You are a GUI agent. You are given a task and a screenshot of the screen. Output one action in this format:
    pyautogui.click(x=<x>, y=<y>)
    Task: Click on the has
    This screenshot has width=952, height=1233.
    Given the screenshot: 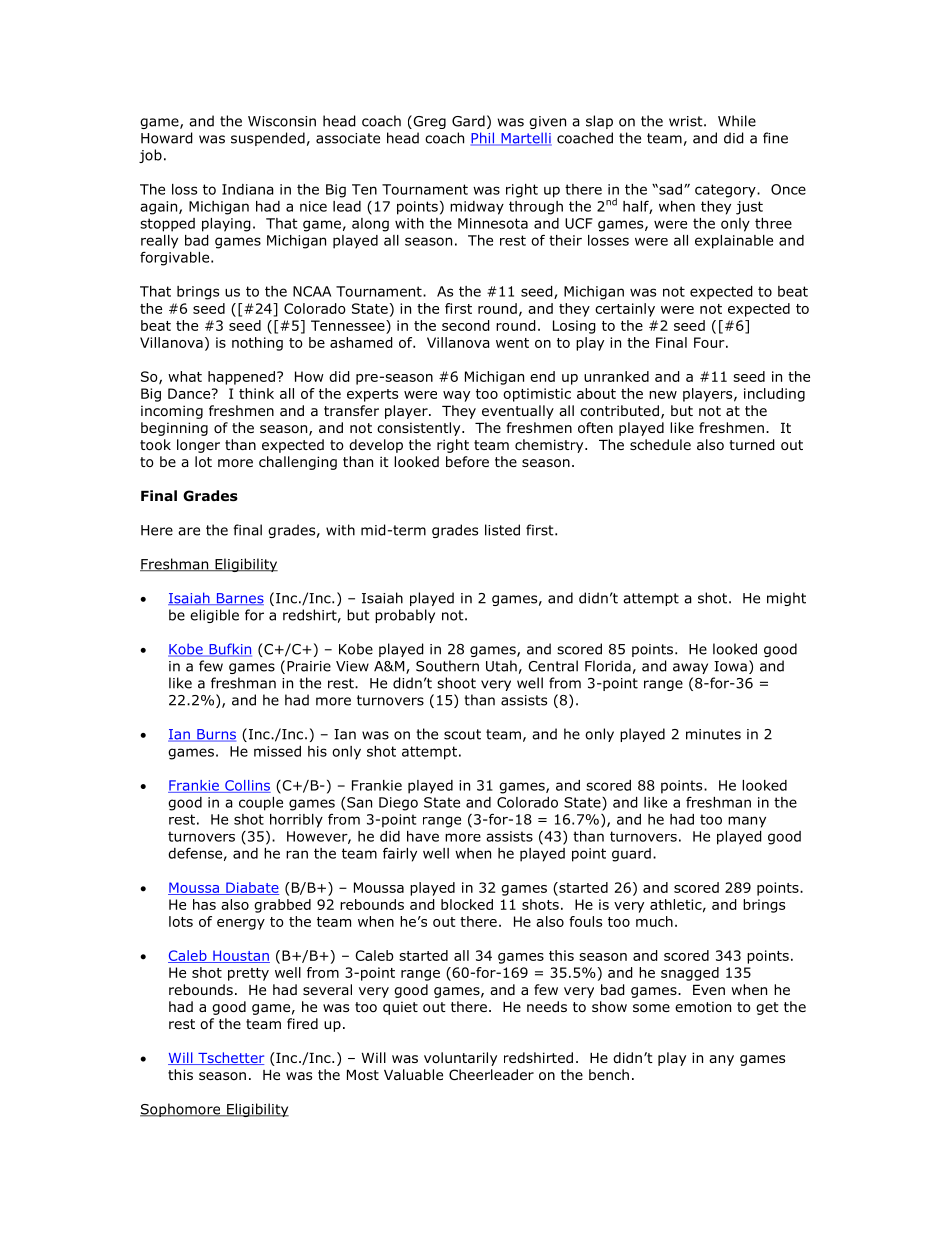 What is the action you would take?
    pyautogui.click(x=204, y=904)
